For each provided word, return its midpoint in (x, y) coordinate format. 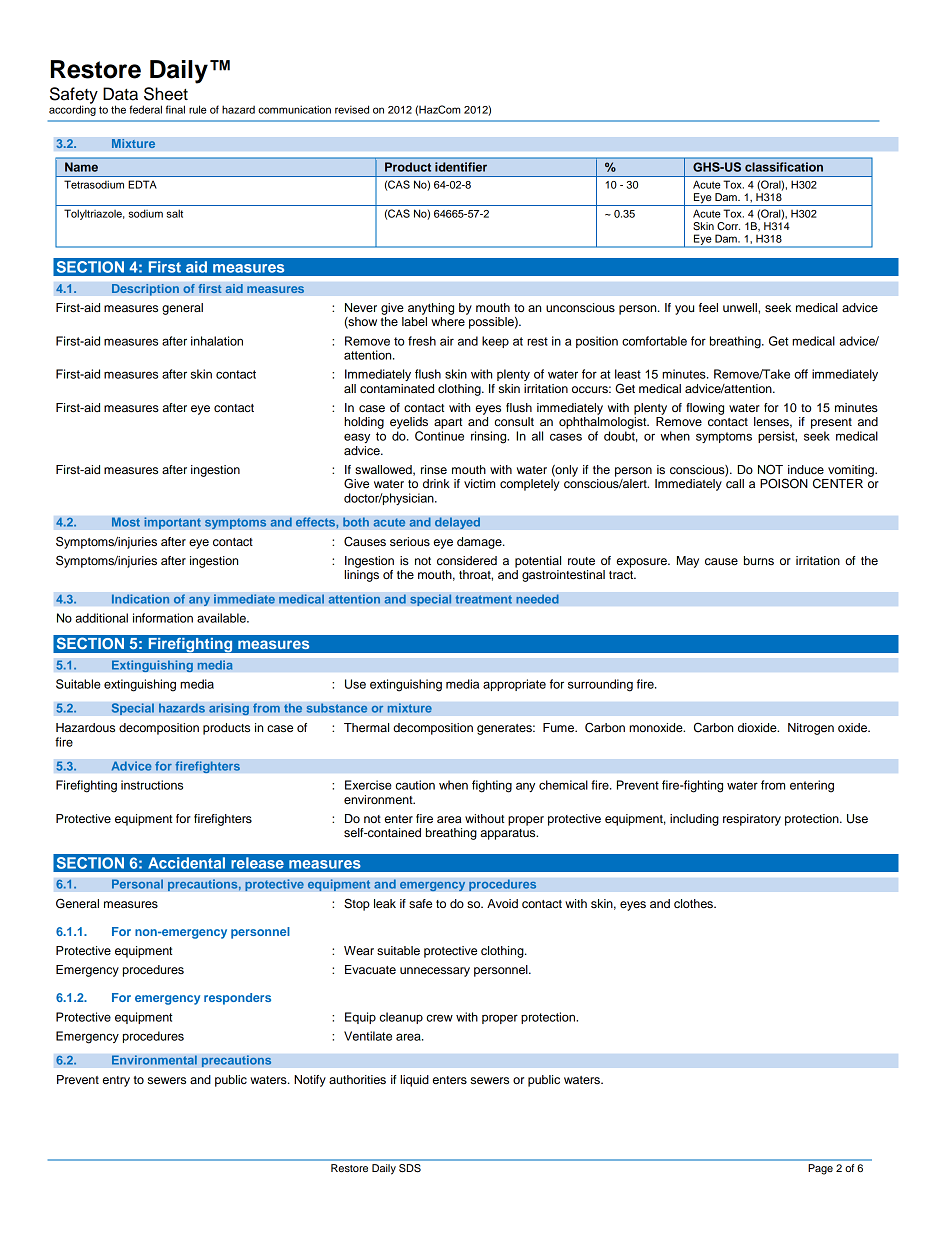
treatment (483, 599)
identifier (461, 167)
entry (116, 1081)
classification (784, 167)
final (175, 109)
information (163, 618)
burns (759, 560)
